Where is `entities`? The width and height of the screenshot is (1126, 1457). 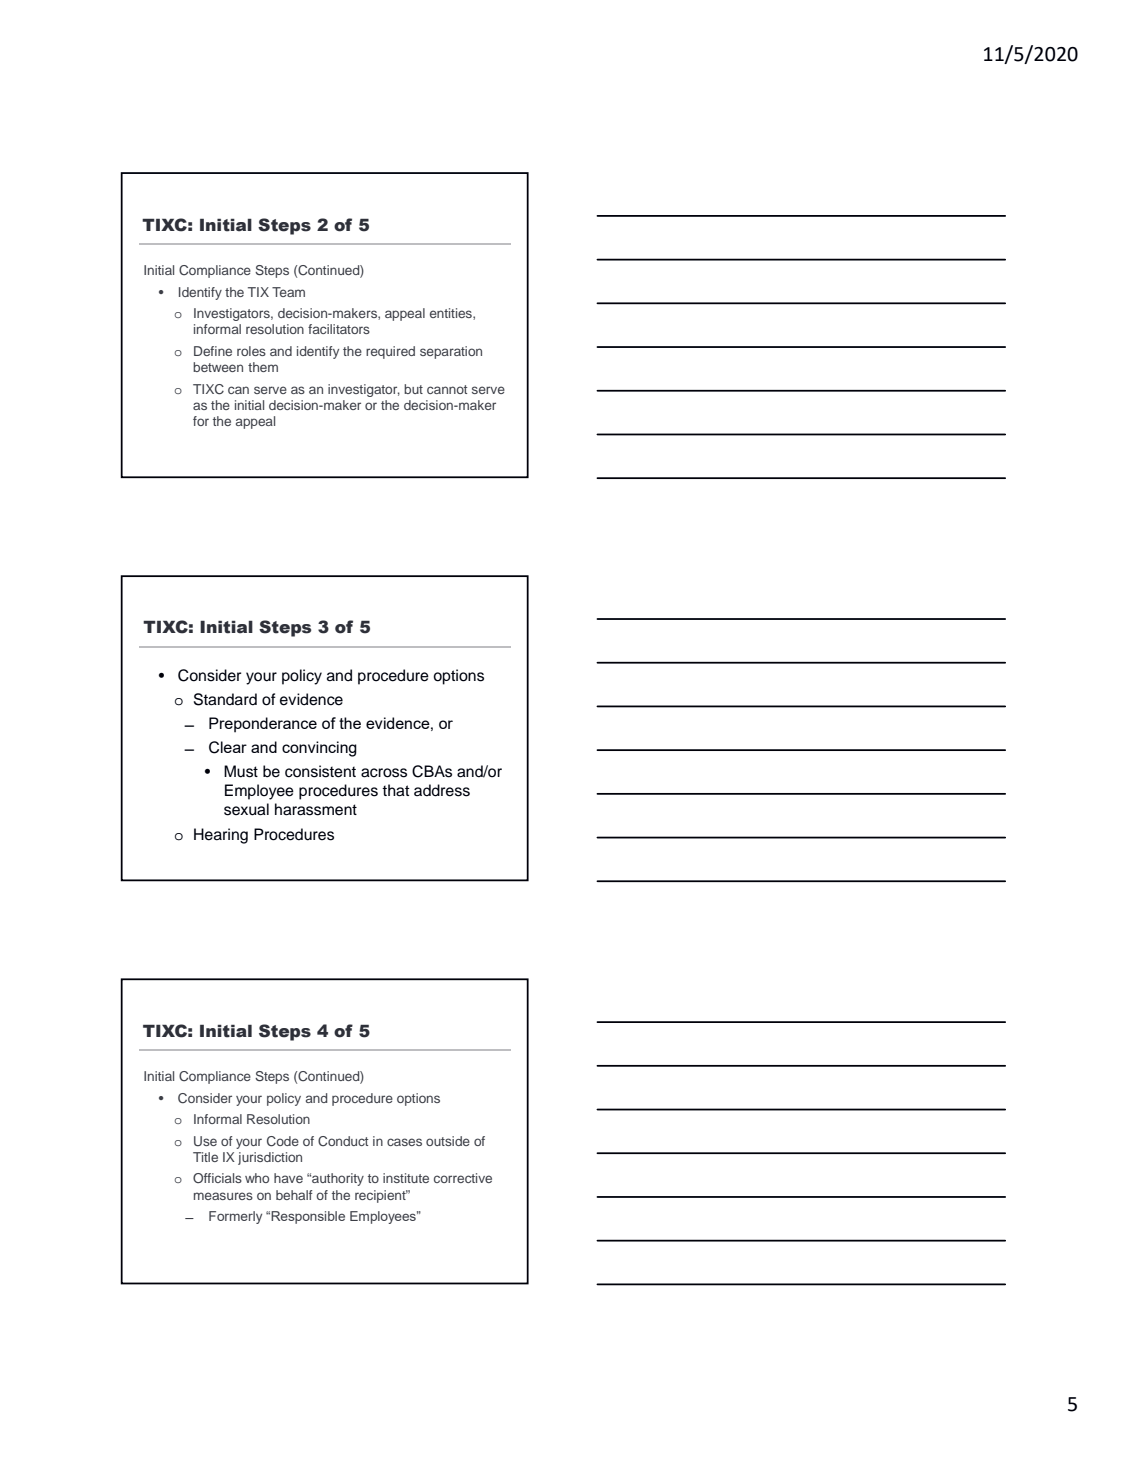 entities is located at coordinates (452, 314).
